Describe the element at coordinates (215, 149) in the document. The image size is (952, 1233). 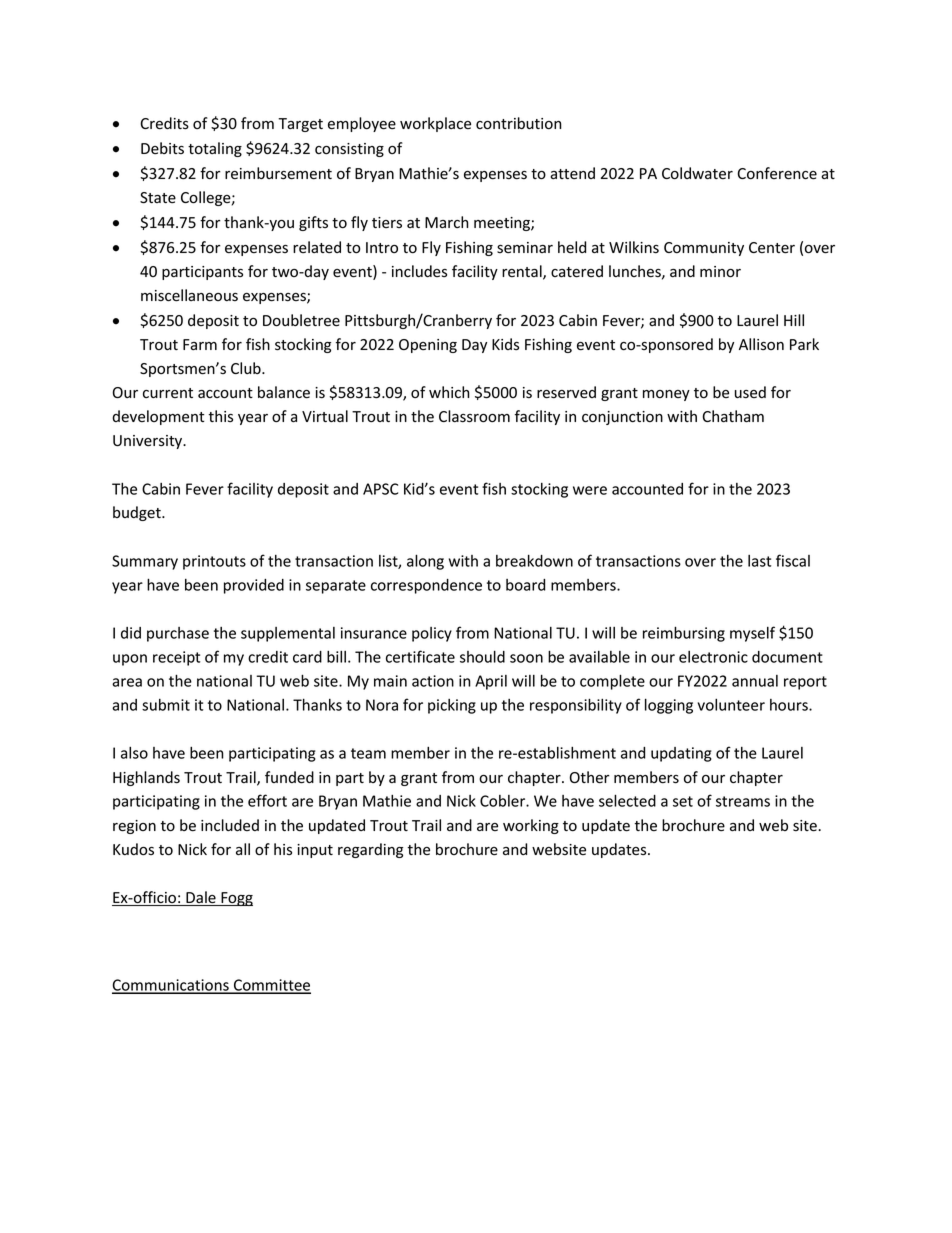
I see `totaling` at that location.
